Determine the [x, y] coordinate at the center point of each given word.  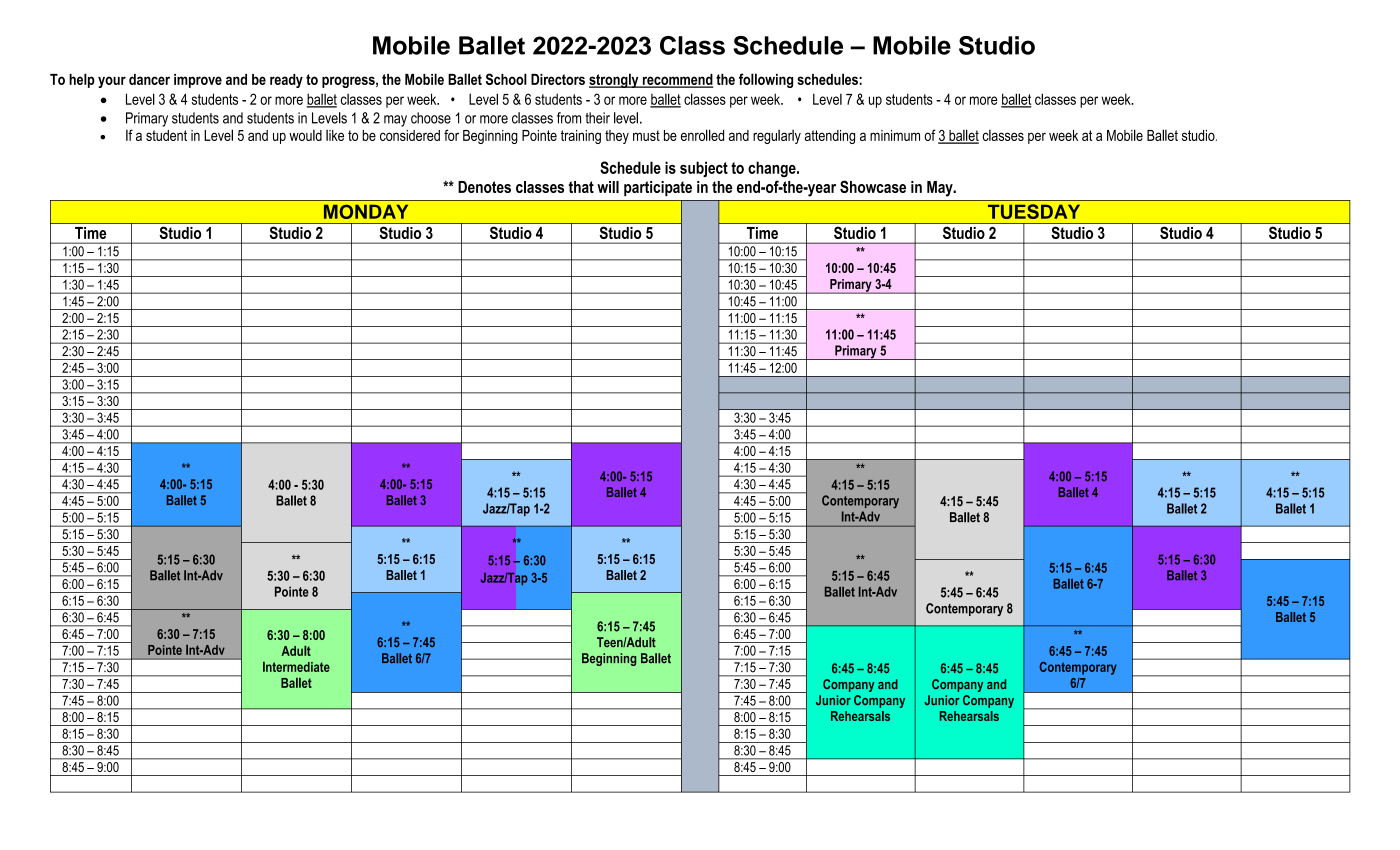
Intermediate [296, 667]
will [608, 187]
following [766, 80]
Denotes [484, 187]
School [506, 79]
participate [658, 188]
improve [198, 81]
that [581, 187]
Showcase [873, 186]
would [305, 135]
